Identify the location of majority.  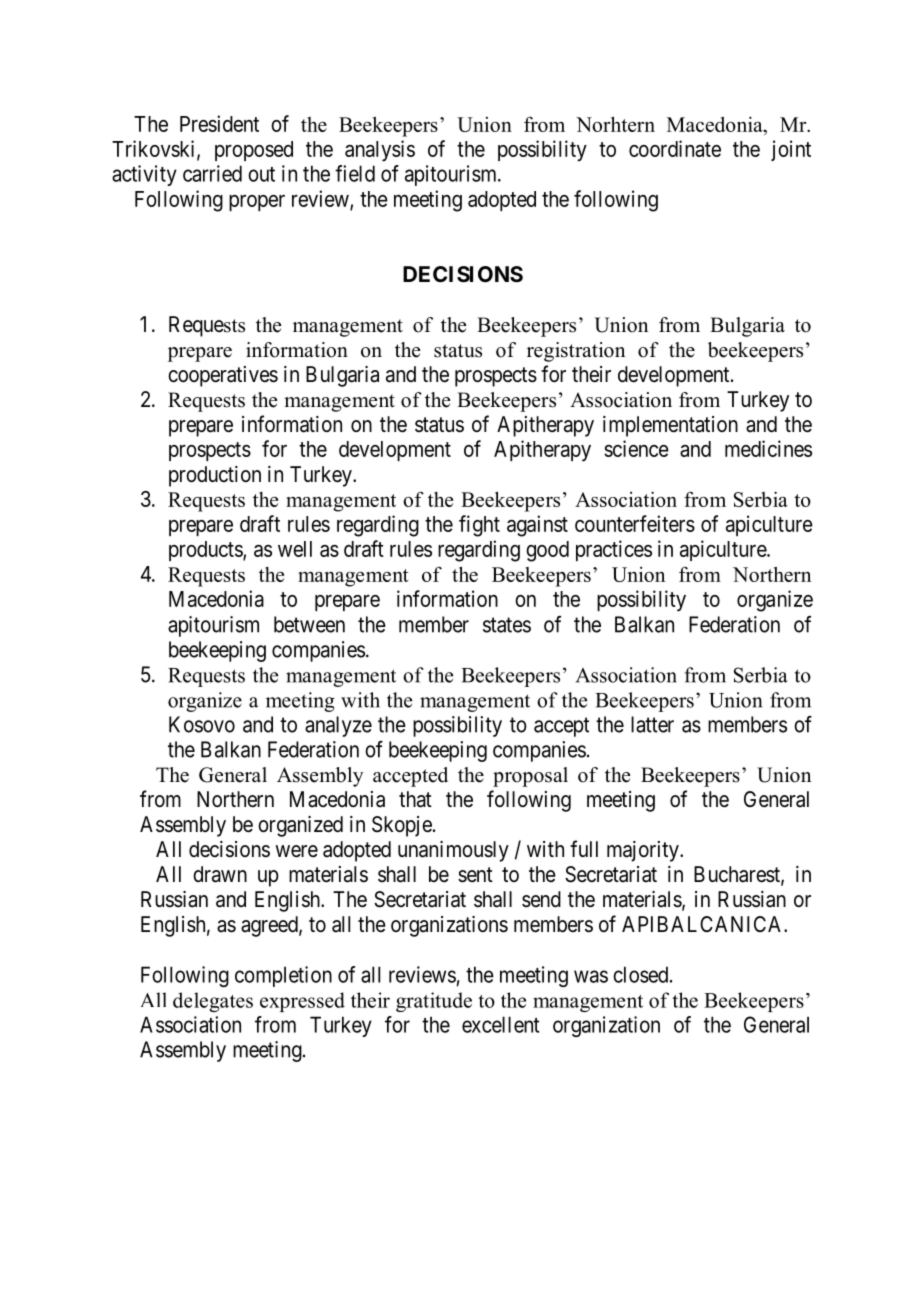
(644, 851).
